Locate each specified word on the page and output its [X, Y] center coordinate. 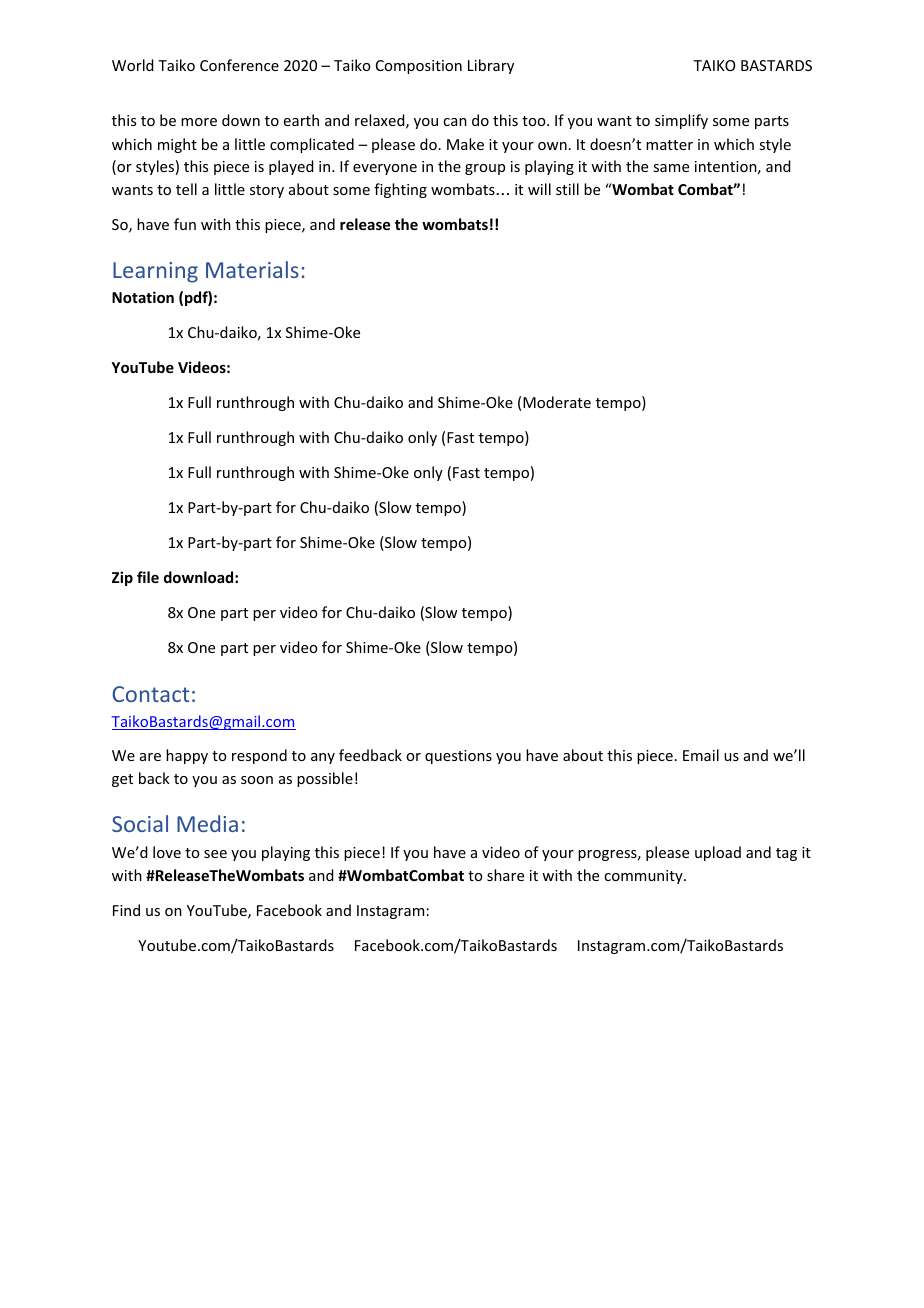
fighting [400, 190]
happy [187, 756]
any [323, 758]
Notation [143, 297]
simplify [681, 121]
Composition [419, 67]
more [199, 122]
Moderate [557, 402]
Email [701, 755]
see [215, 854]
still [567, 189]
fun [185, 224]
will [539, 189]
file [148, 577]
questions [458, 757]
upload [718, 853]
